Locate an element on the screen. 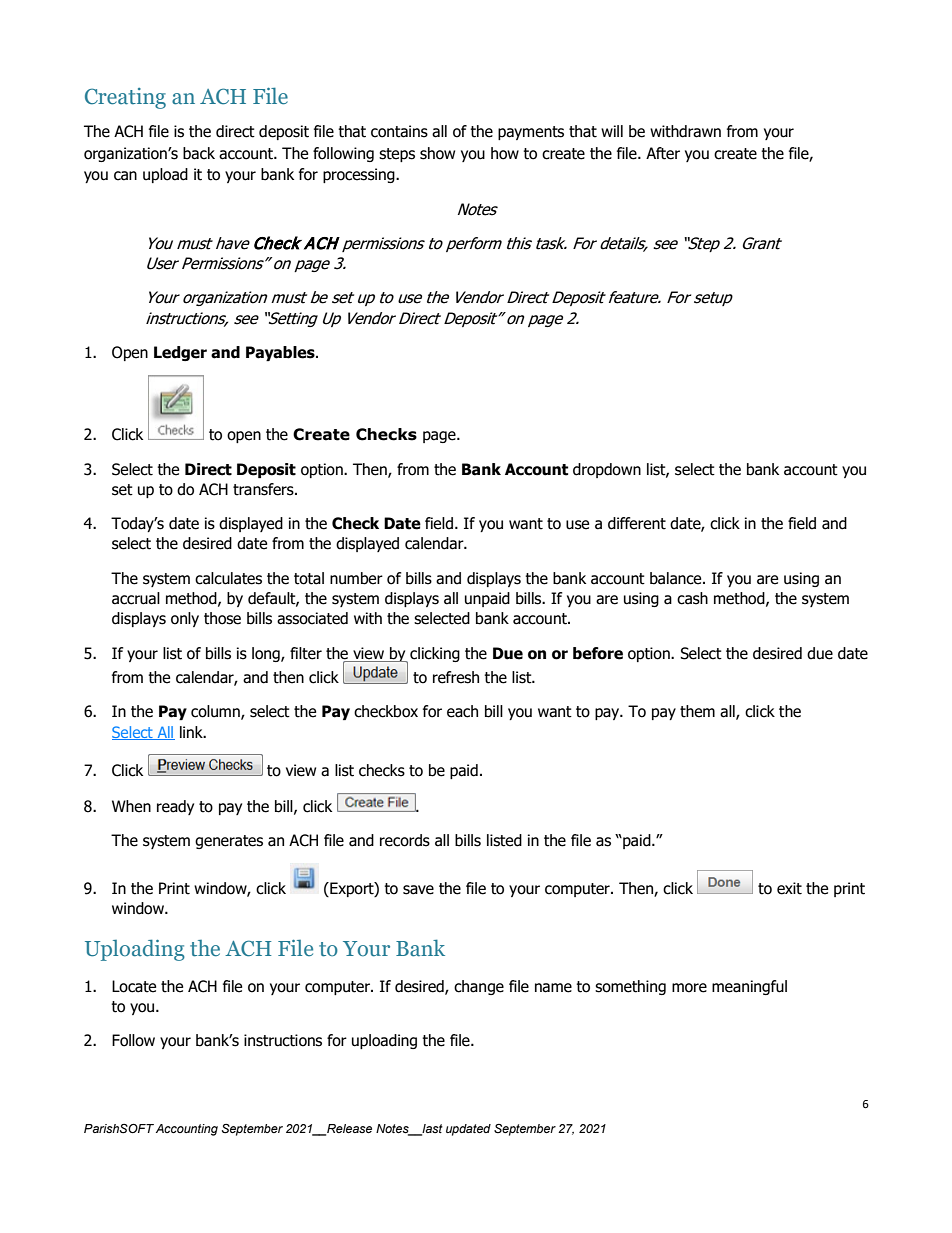 The width and height of the screenshot is (952, 1233). After is located at coordinates (663, 153).
